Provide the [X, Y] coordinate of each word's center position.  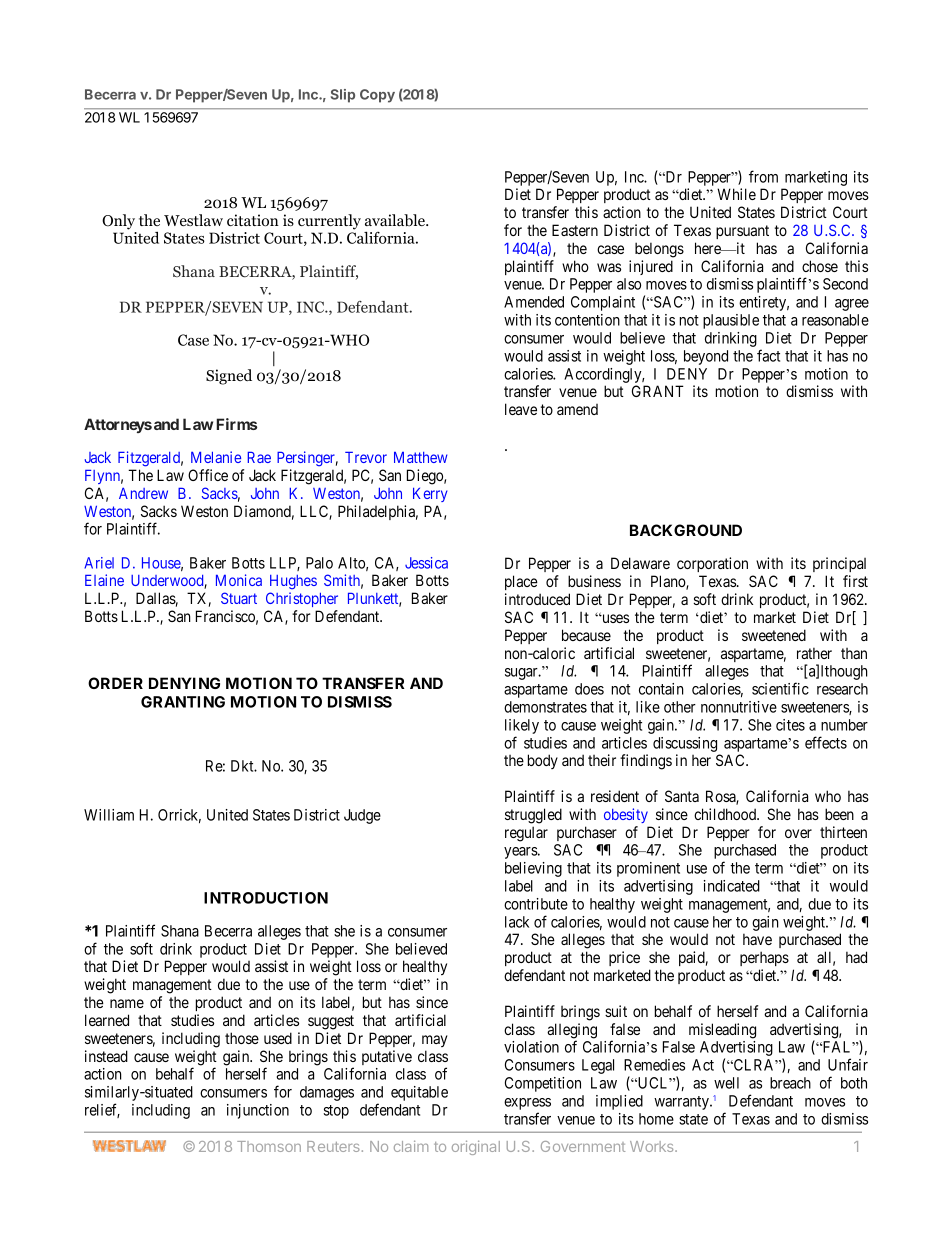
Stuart [239, 598]
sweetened [774, 635]
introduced [537, 599]
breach [790, 1083]
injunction [258, 1111]
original [476, 1147]
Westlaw [193, 220]
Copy [377, 96]
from [763, 176]
